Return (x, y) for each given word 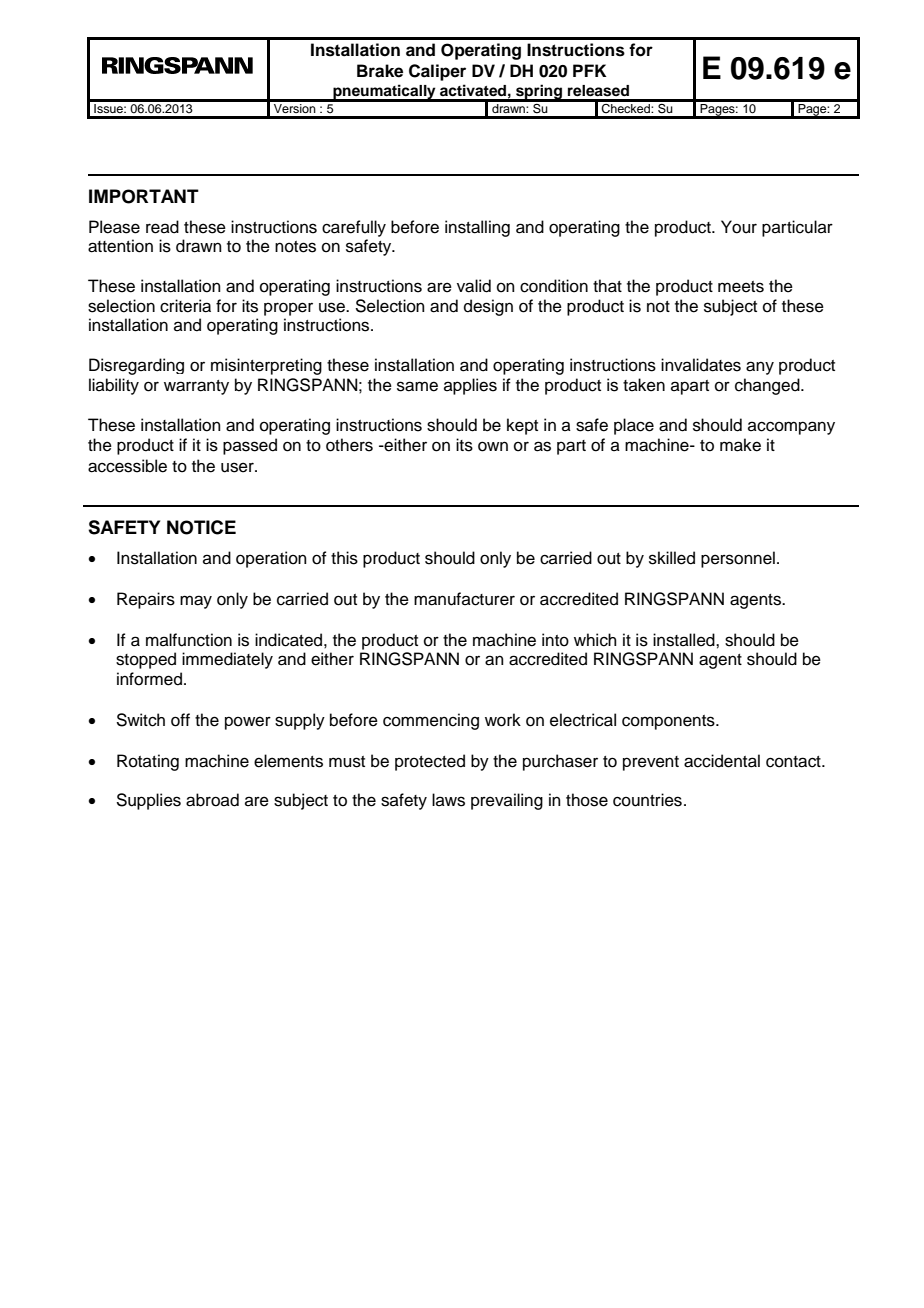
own (493, 446)
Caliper (437, 72)
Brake (380, 71)
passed (250, 446)
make (740, 445)
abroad (212, 800)
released (598, 91)
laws (448, 800)
